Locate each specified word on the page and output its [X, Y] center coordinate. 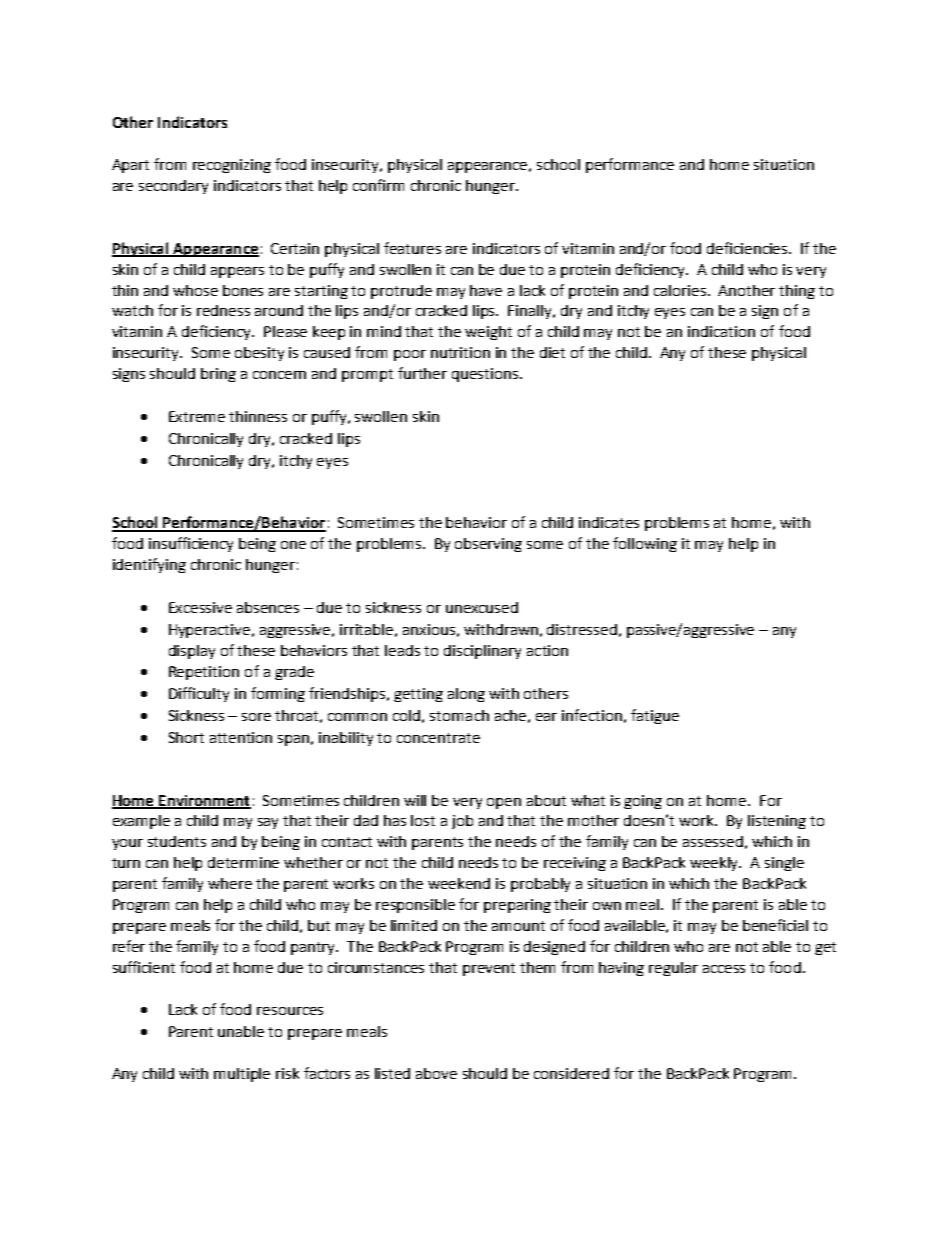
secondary [173, 187]
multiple [242, 1075]
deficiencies [748, 248]
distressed [582, 629]
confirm [378, 185]
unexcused [482, 607]
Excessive [200, 607]
